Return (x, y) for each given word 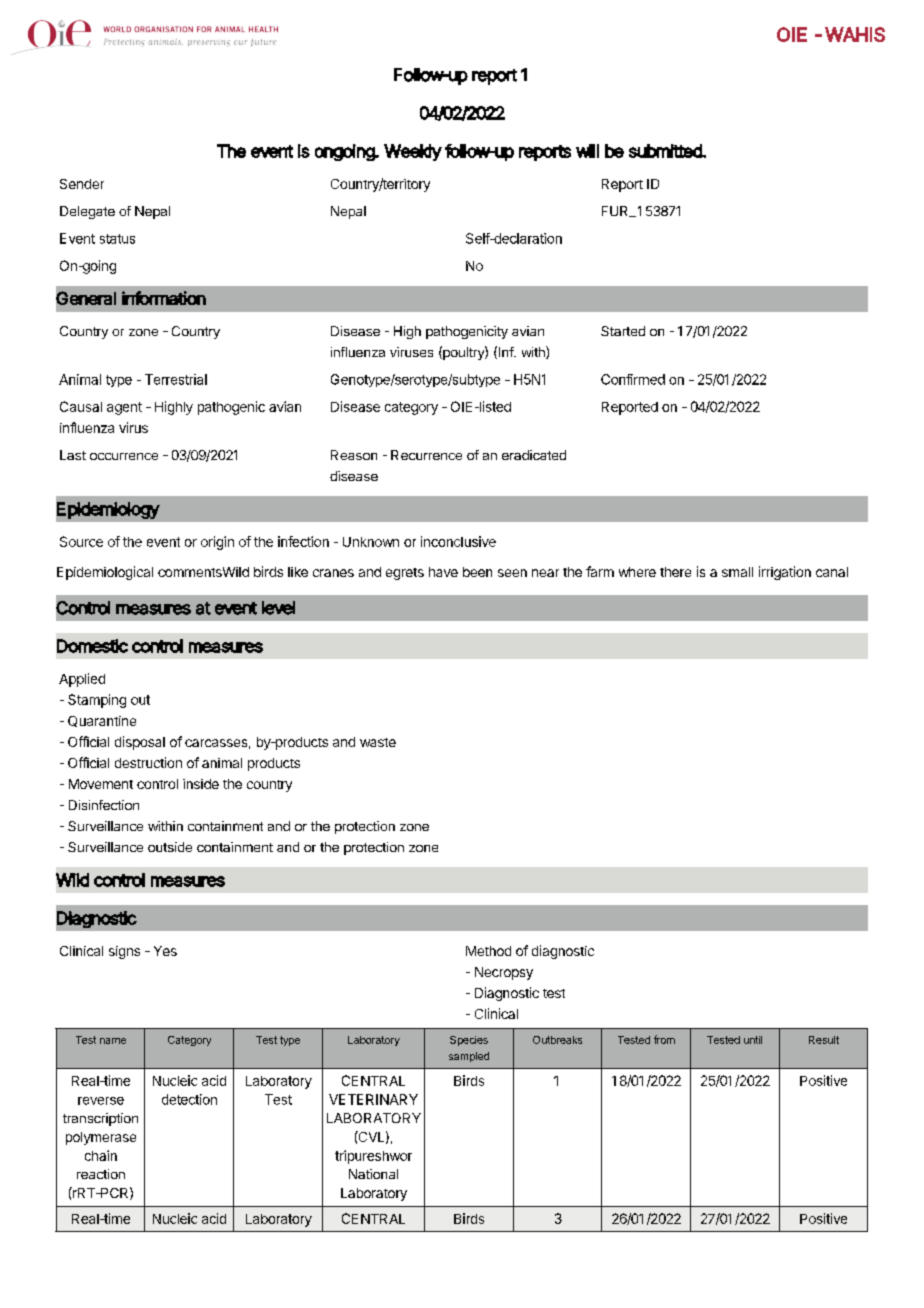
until (753, 1040)
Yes (165, 951)
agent (124, 408)
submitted (666, 151)
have (443, 572)
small (737, 572)
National (373, 1174)
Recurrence (426, 455)
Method (488, 951)
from (664, 1039)
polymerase (101, 1138)
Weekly (413, 152)
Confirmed (633, 379)
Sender (82, 184)
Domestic (92, 646)
